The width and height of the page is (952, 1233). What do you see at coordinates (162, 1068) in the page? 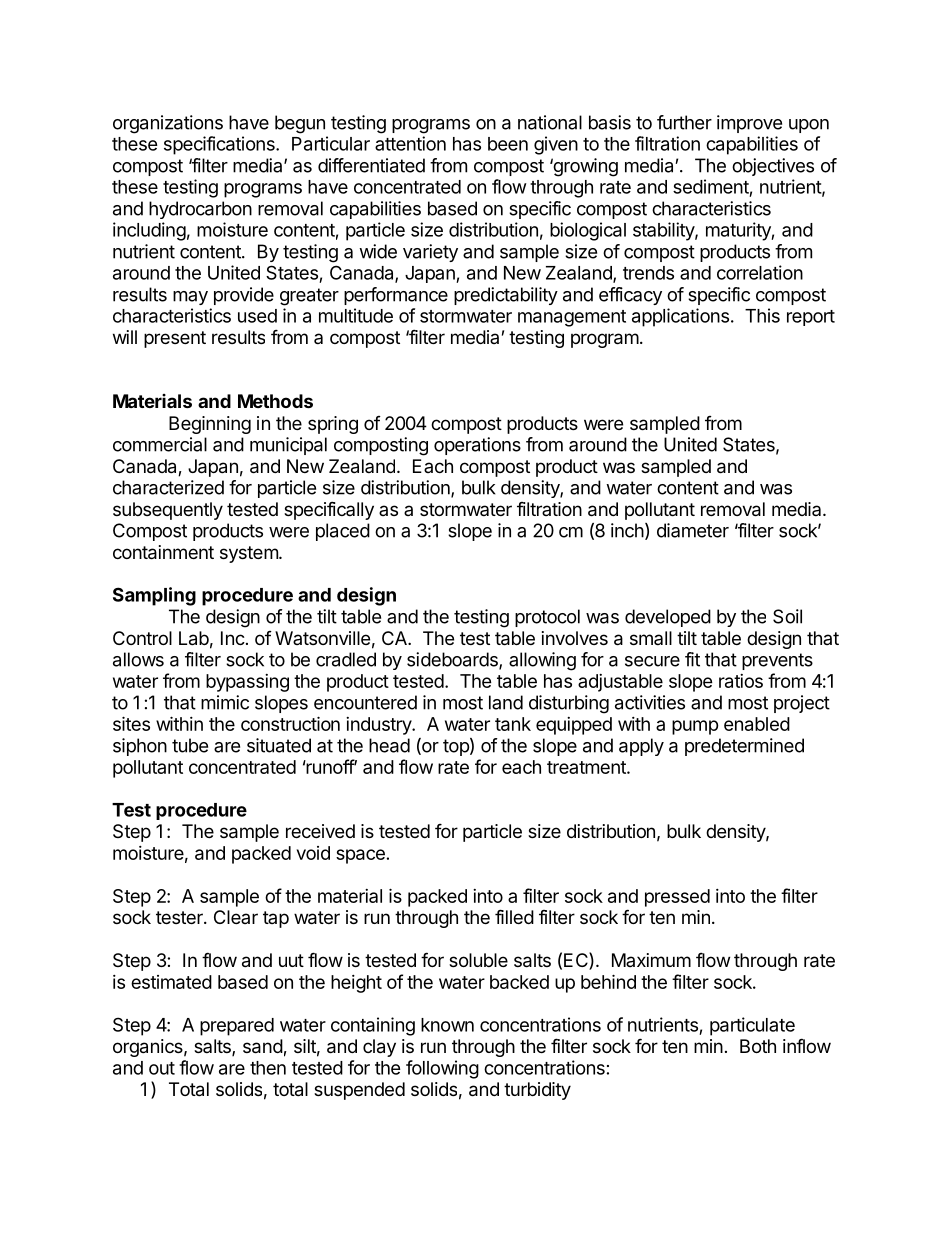
I see `out` at bounding box center [162, 1068].
